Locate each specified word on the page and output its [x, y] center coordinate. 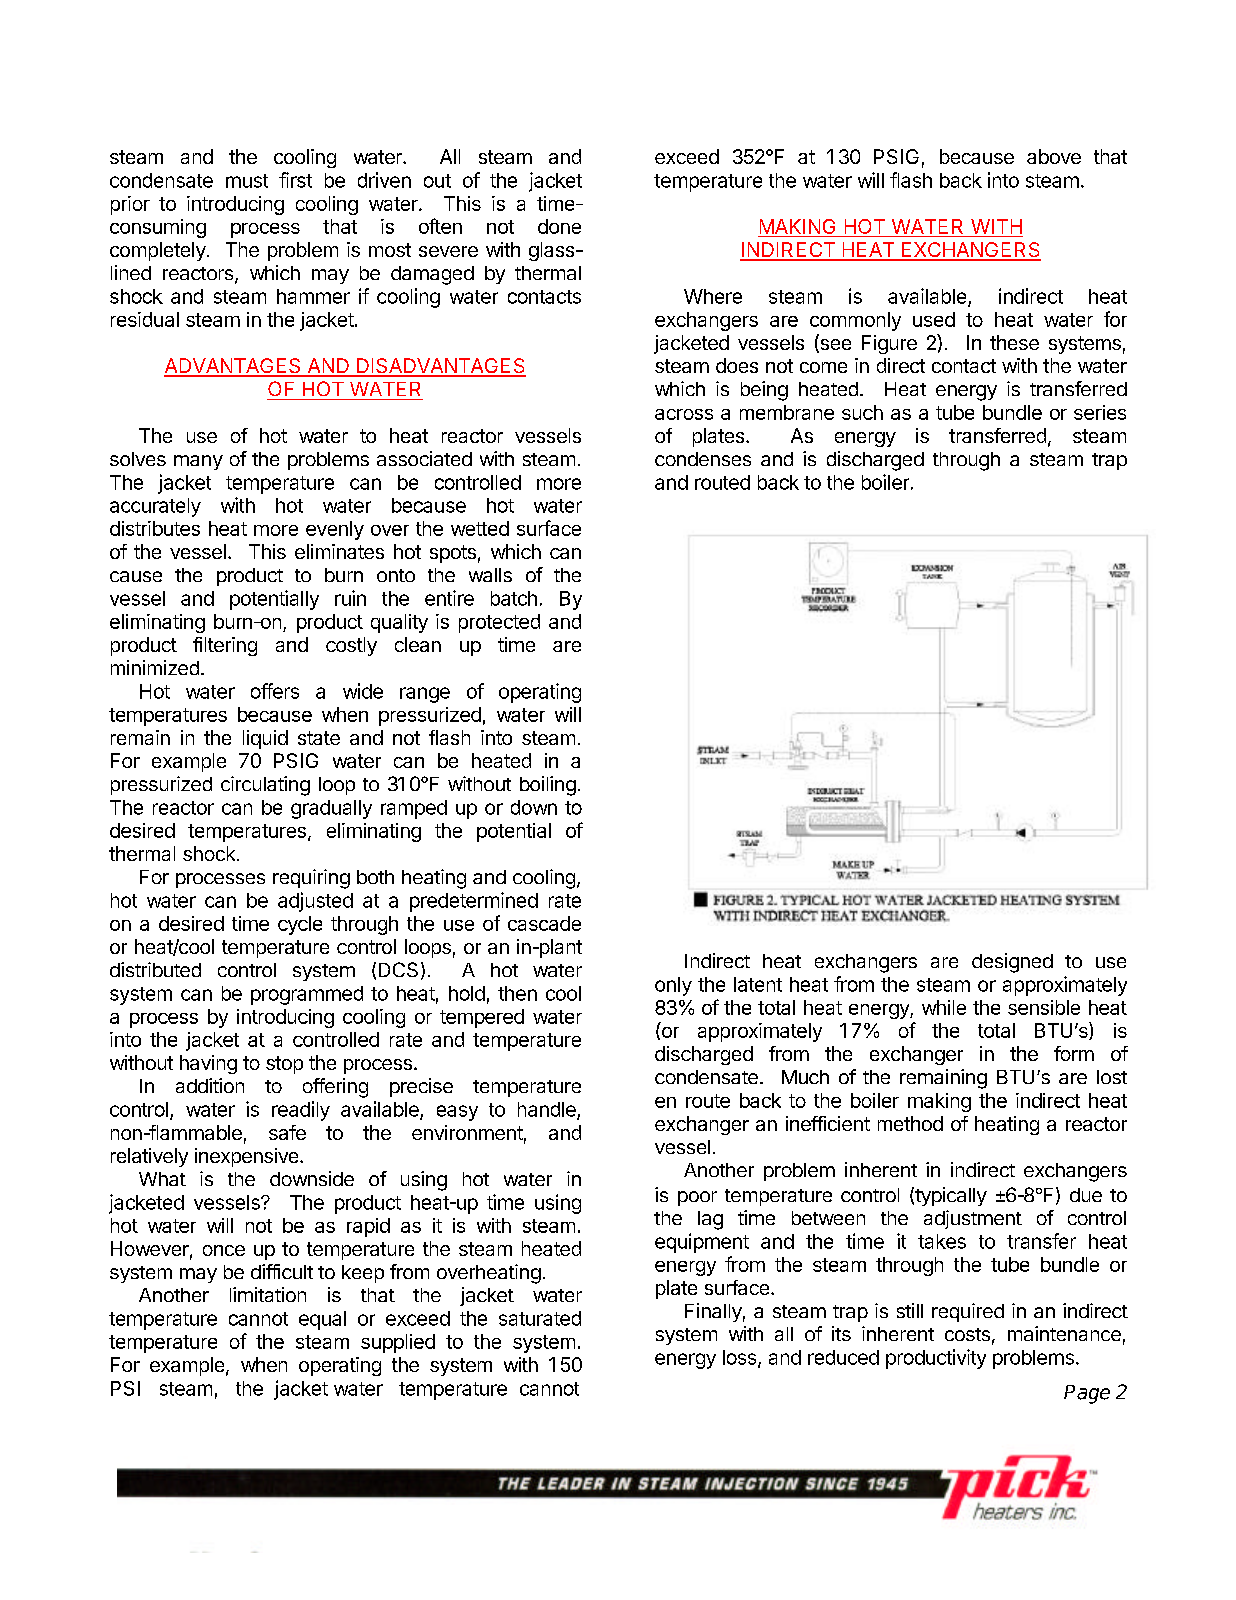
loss [741, 1358]
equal [322, 1320]
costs [967, 1334]
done [559, 226]
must [247, 181]
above [1054, 156]
